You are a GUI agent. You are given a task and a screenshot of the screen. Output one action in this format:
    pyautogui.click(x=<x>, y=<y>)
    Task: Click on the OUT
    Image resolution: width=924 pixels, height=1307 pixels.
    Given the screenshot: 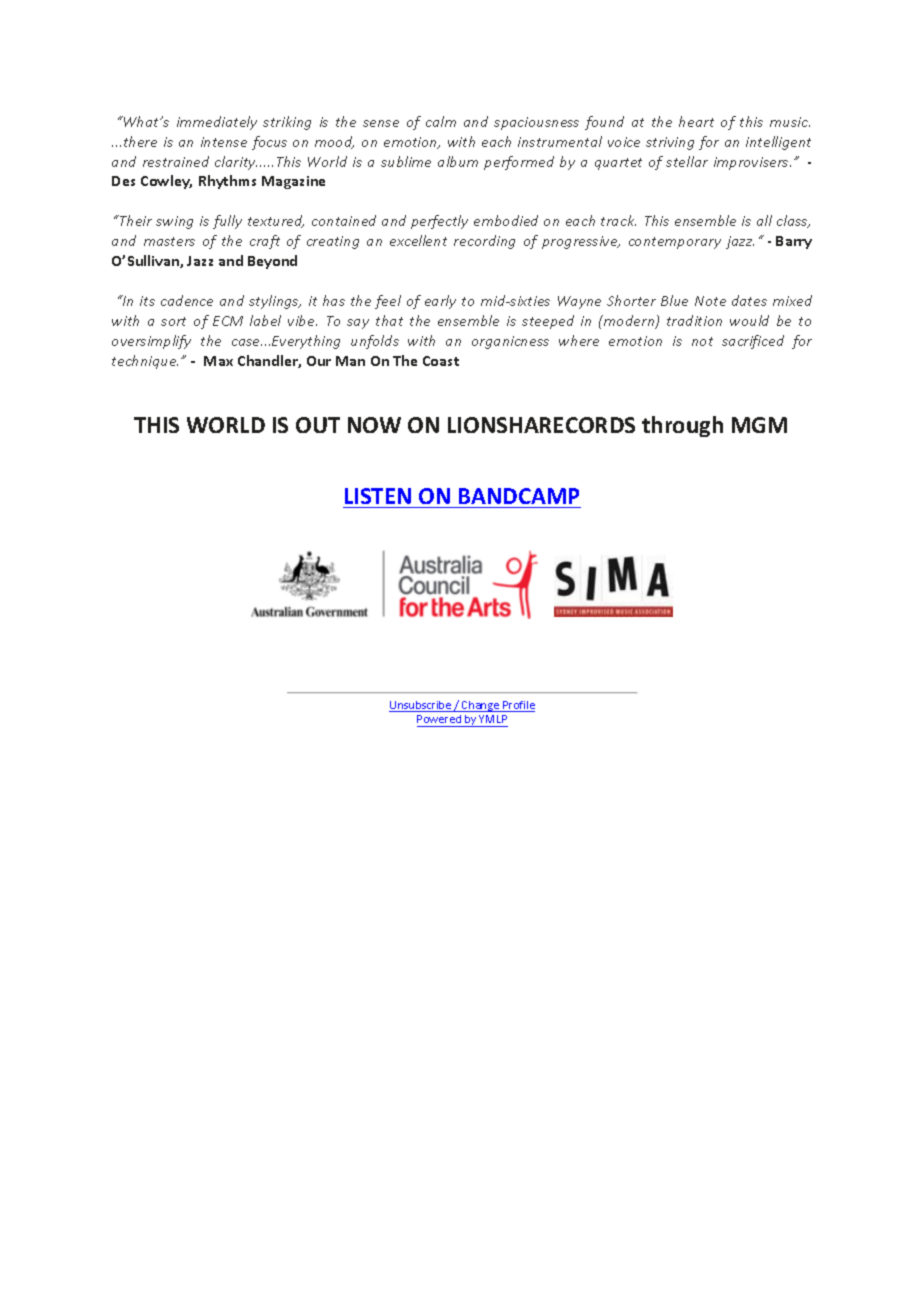 What is the action you would take?
    pyautogui.click(x=318, y=425)
